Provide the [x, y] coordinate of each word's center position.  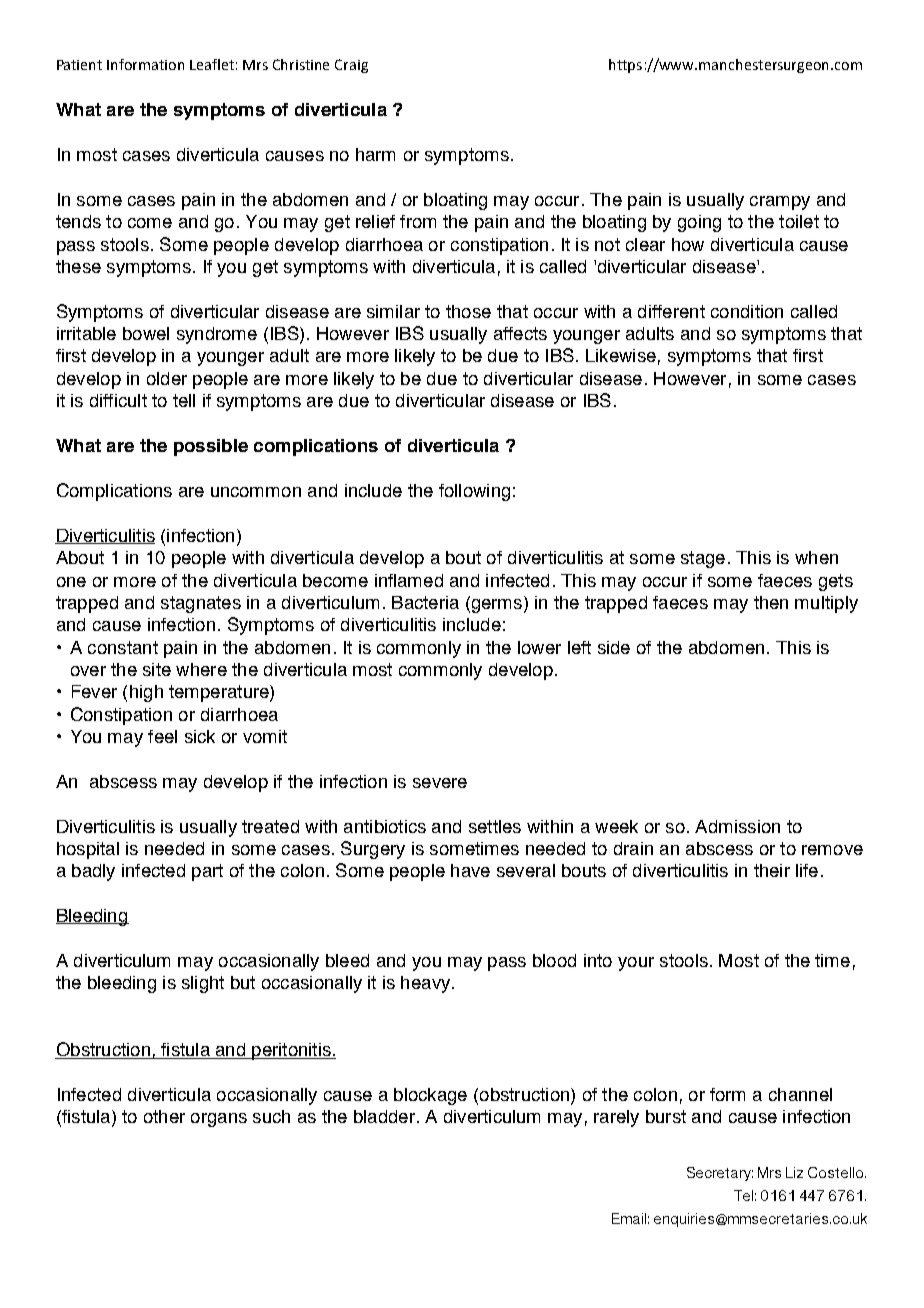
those [468, 311]
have [470, 870]
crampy [780, 203]
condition [747, 311]
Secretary [720, 1174]
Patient [79, 65]
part [207, 872]
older [167, 378]
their [772, 870]
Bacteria [425, 602]
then [771, 602]
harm [375, 154]
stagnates [201, 604]
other [164, 1116]
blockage [430, 1096]
